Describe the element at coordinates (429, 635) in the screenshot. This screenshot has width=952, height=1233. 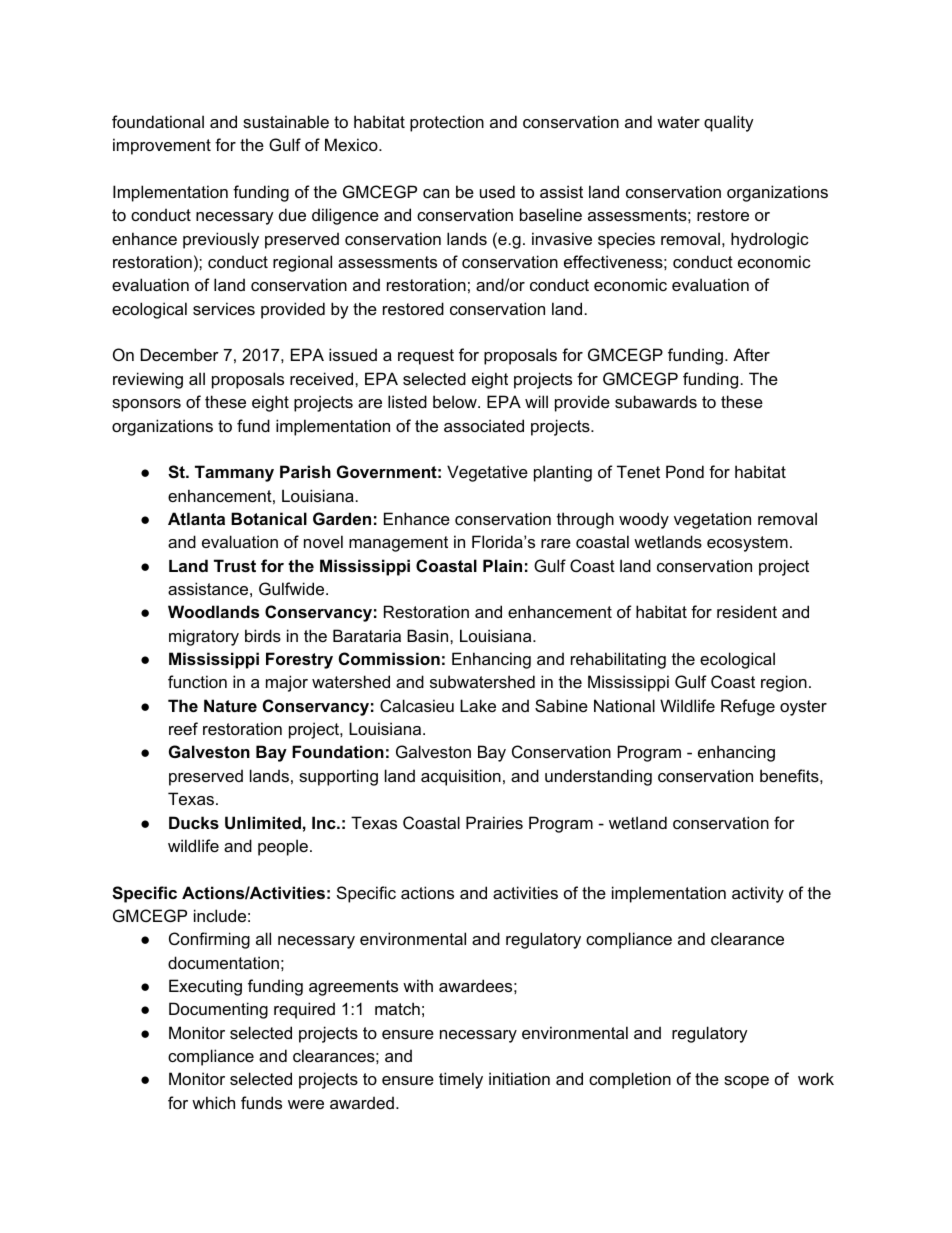
I see `Basin` at that location.
